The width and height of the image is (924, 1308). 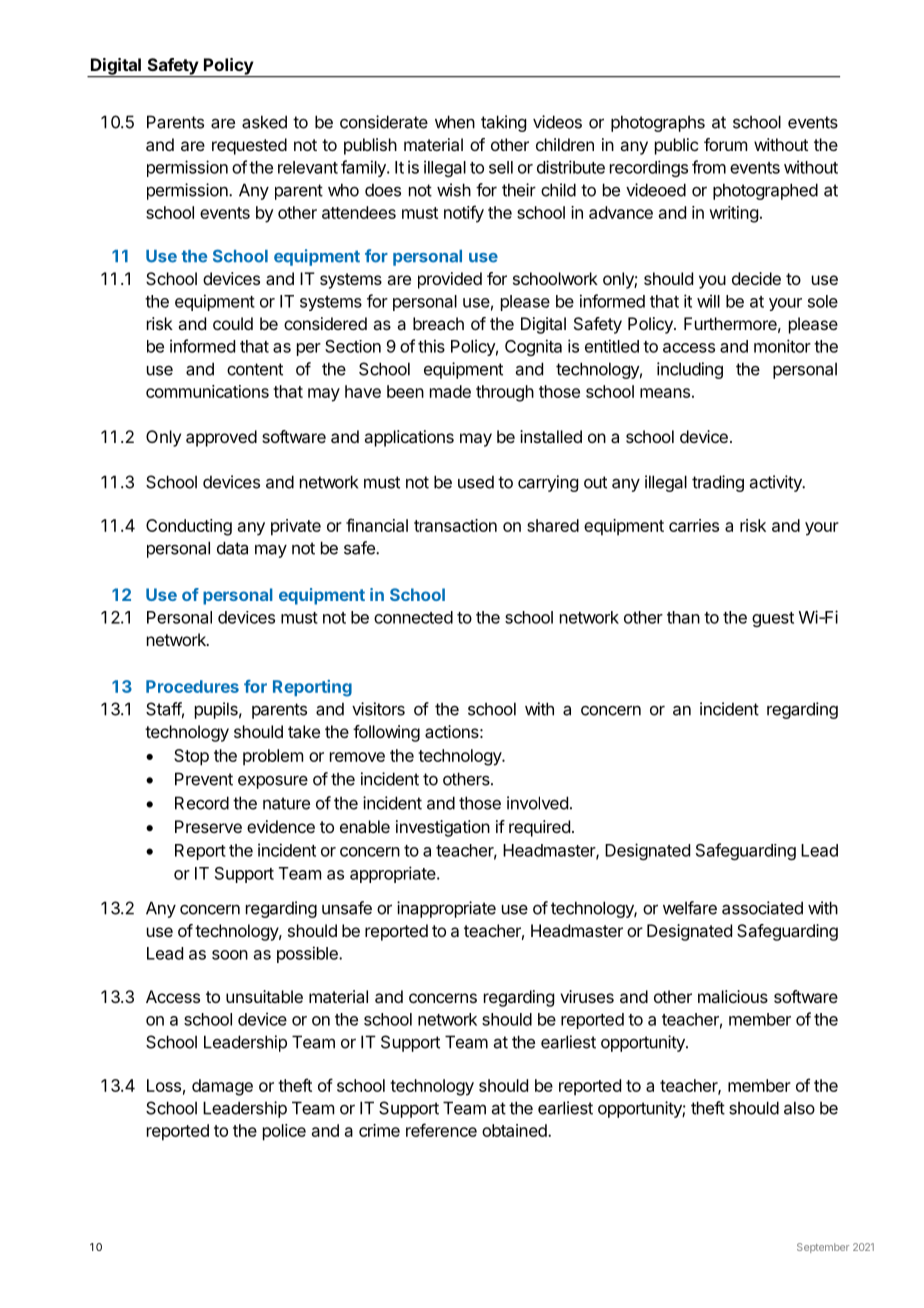 I want to click on guest, so click(x=773, y=619).
